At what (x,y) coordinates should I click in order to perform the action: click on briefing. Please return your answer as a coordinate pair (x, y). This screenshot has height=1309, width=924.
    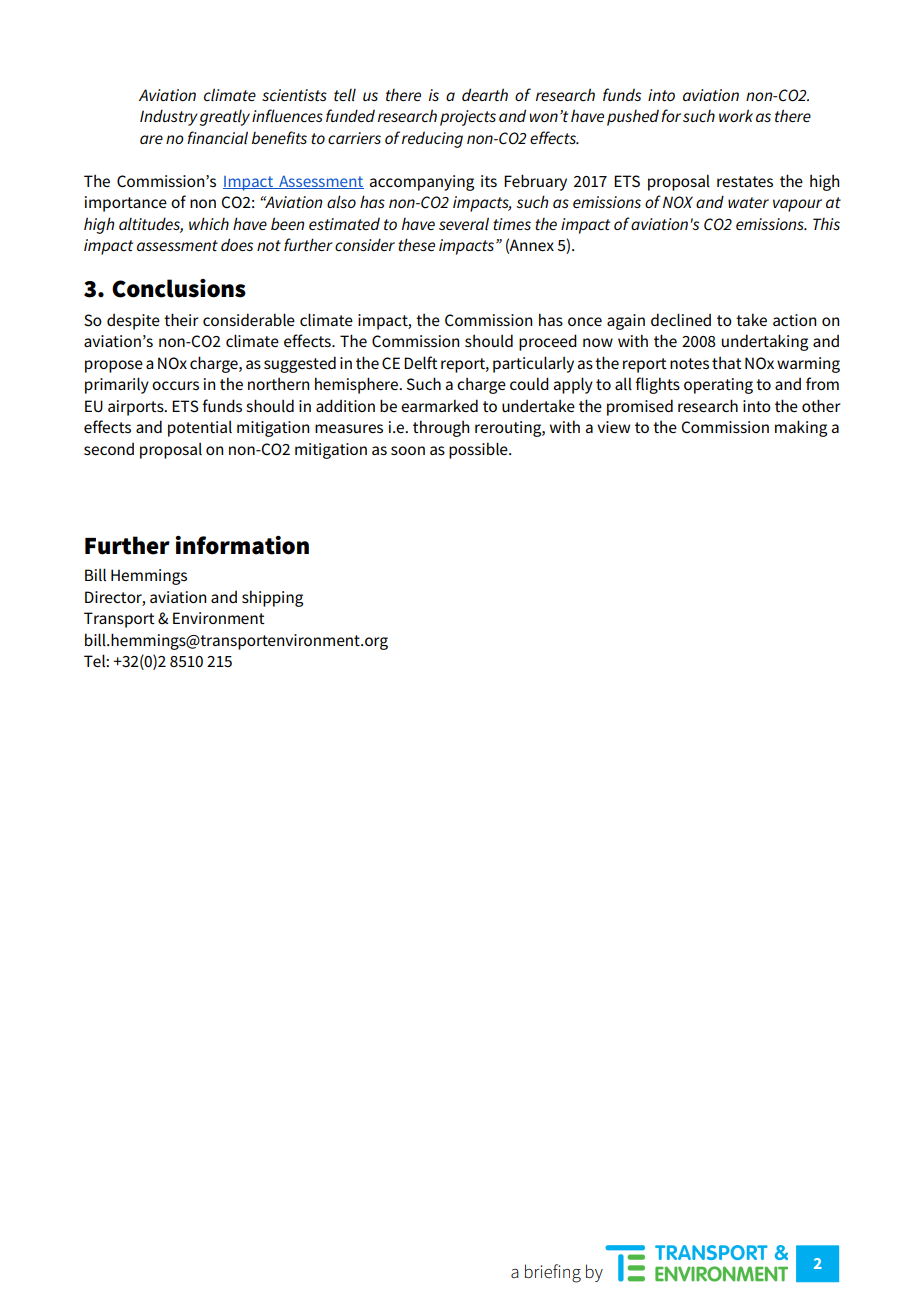
    Looking at the image, I should click on (553, 1273).
